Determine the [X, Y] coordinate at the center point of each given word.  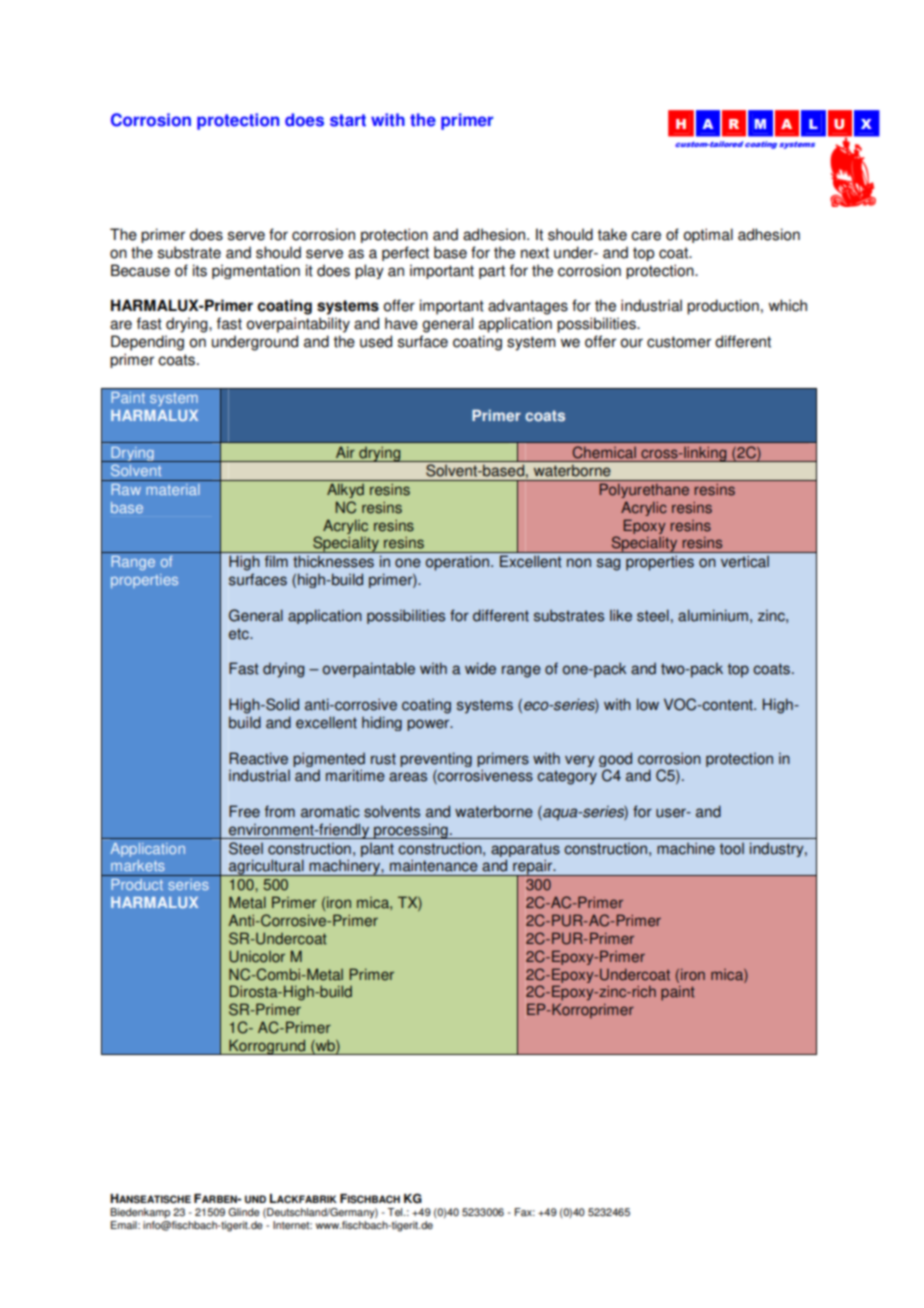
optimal [708, 235]
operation [459, 563]
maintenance [434, 865]
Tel [396, 1212]
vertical [745, 562]
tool [732, 849]
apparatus [525, 851]
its [200, 270]
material [173, 489]
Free [244, 811]
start [348, 120]
